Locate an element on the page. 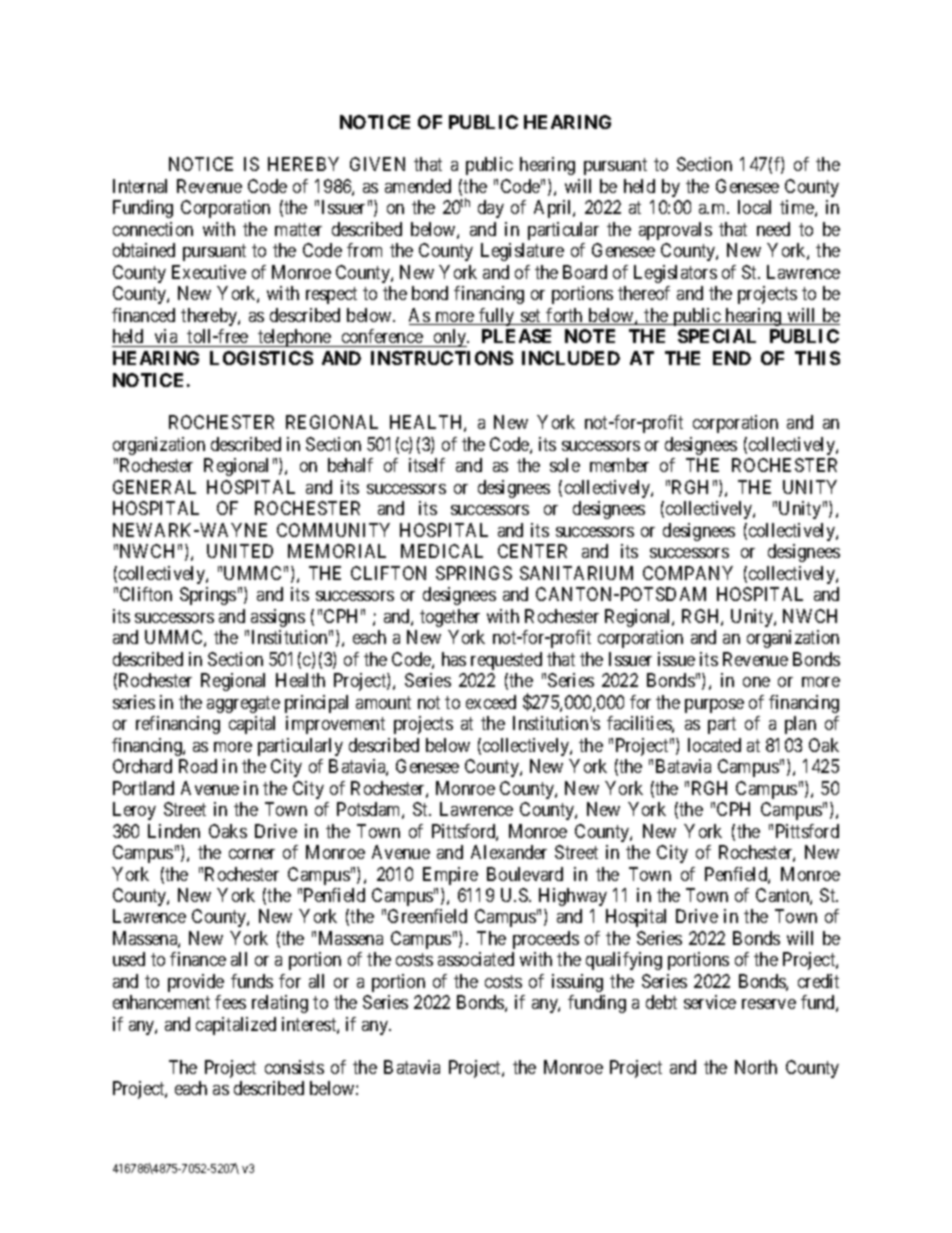 The width and height of the image is (952, 1233). assigns is located at coordinates (278, 618).
